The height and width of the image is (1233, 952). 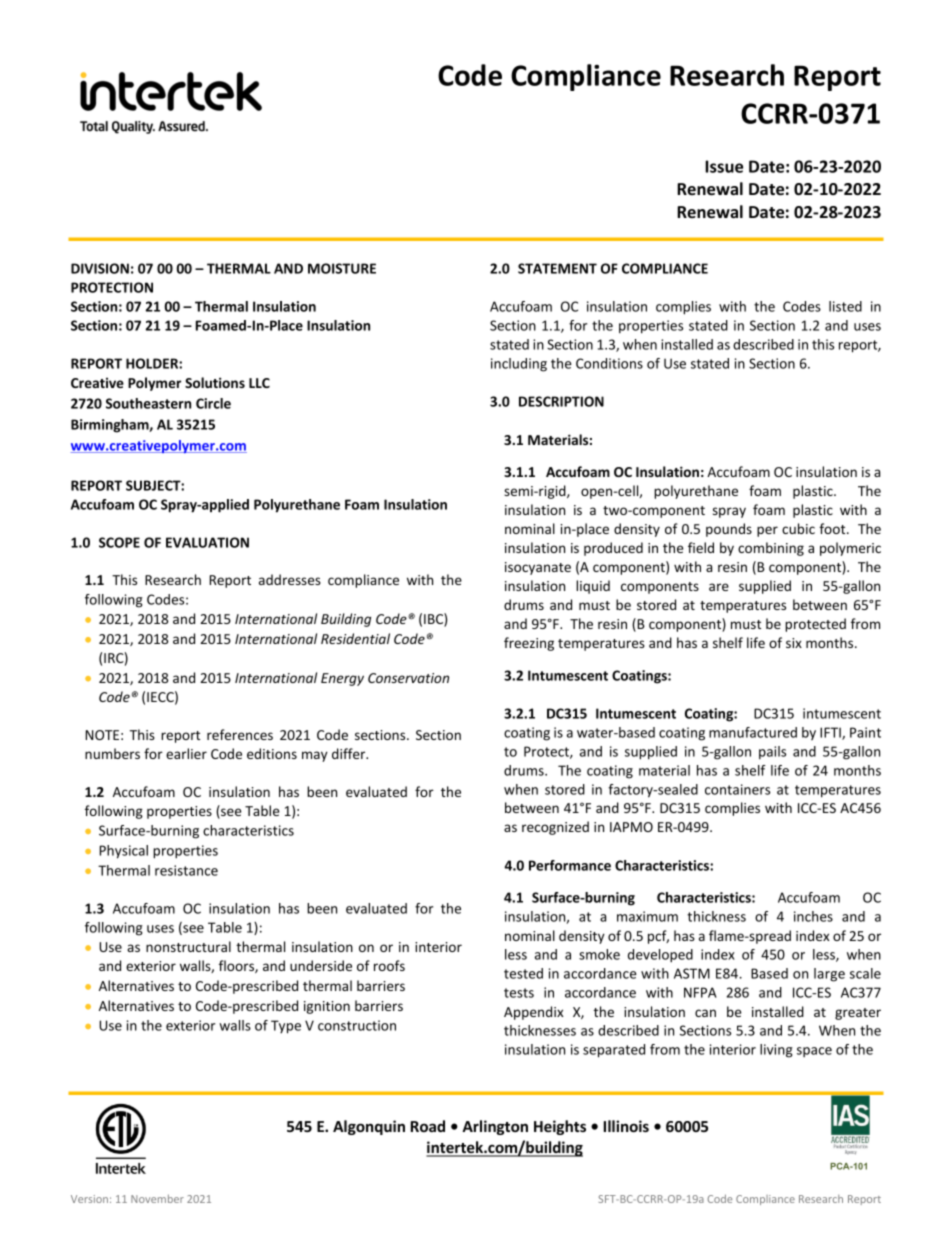 What do you see at coordinates (557, 268) in the image?
I see `STATEMENT` at bounding box center [557, 268].
